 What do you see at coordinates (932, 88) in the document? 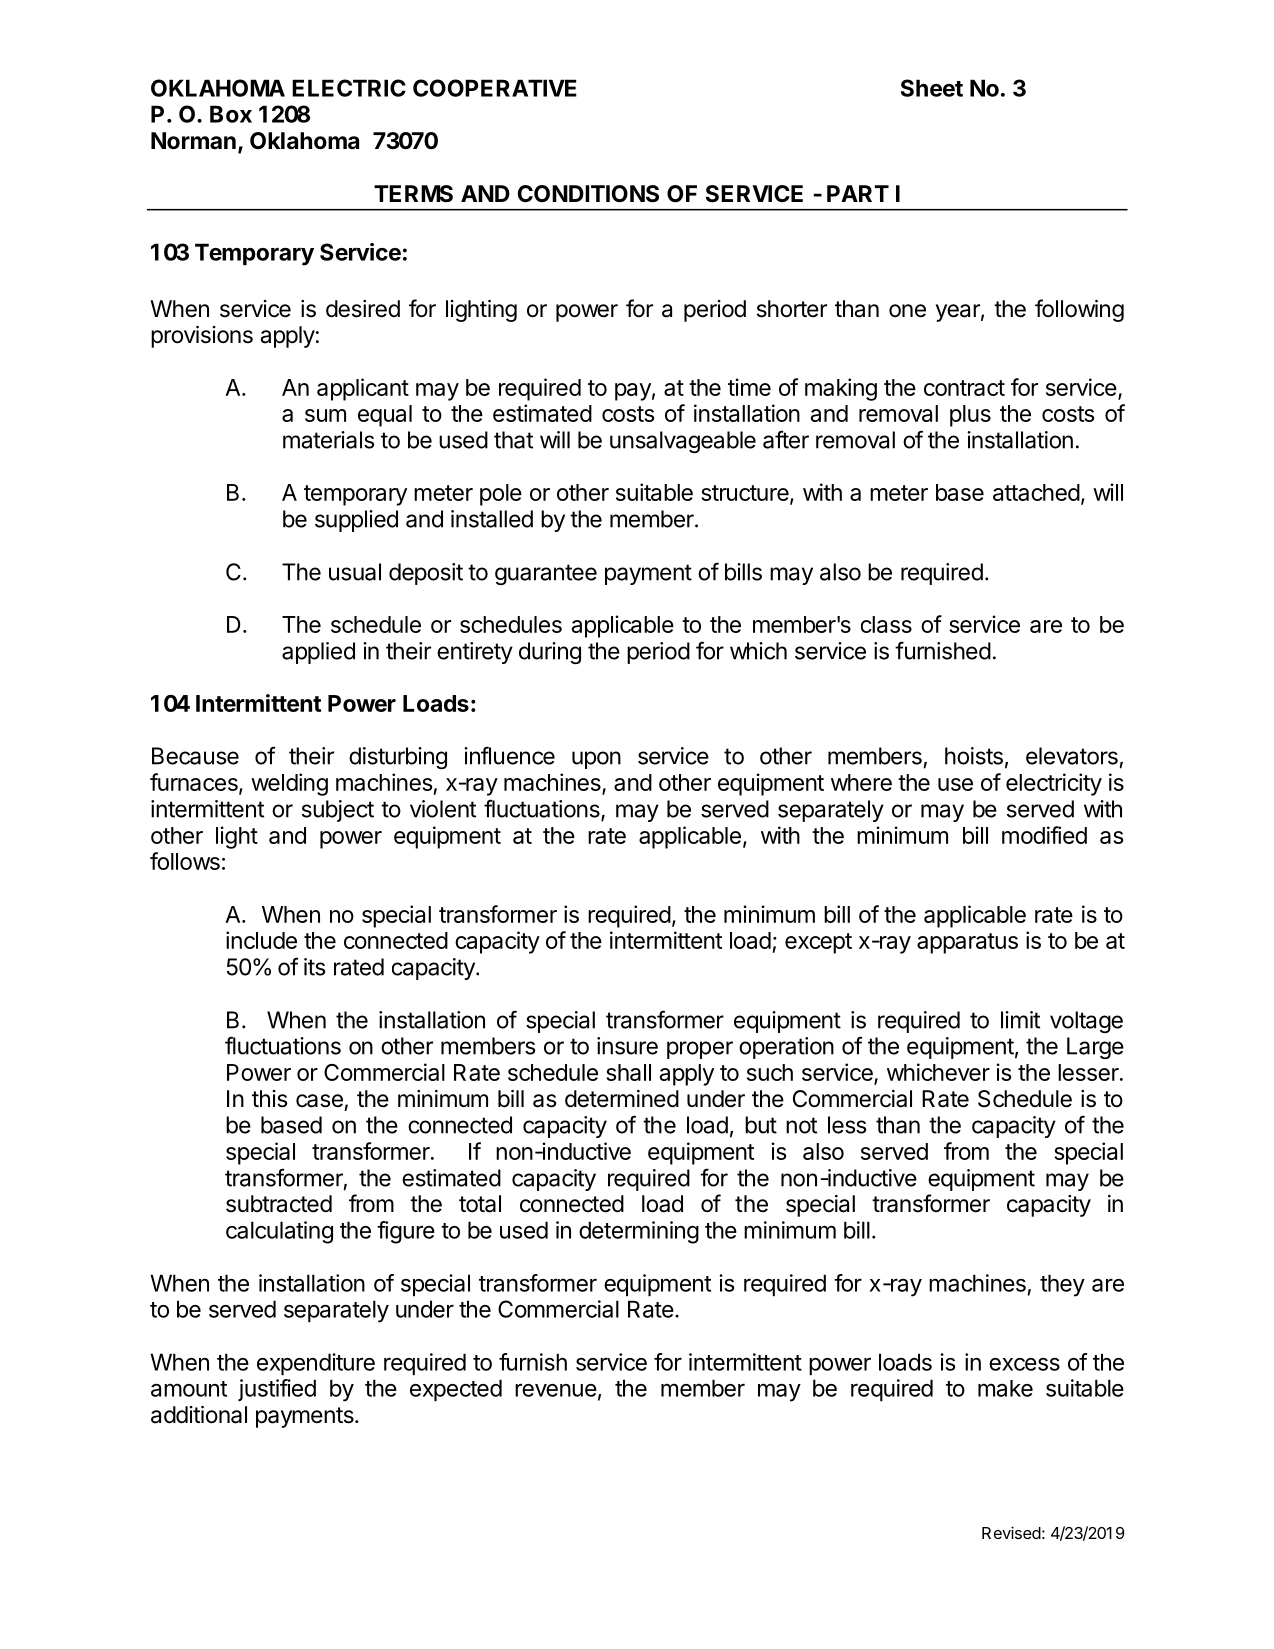
I see `Sheet` at bounding box center [932, 88].
